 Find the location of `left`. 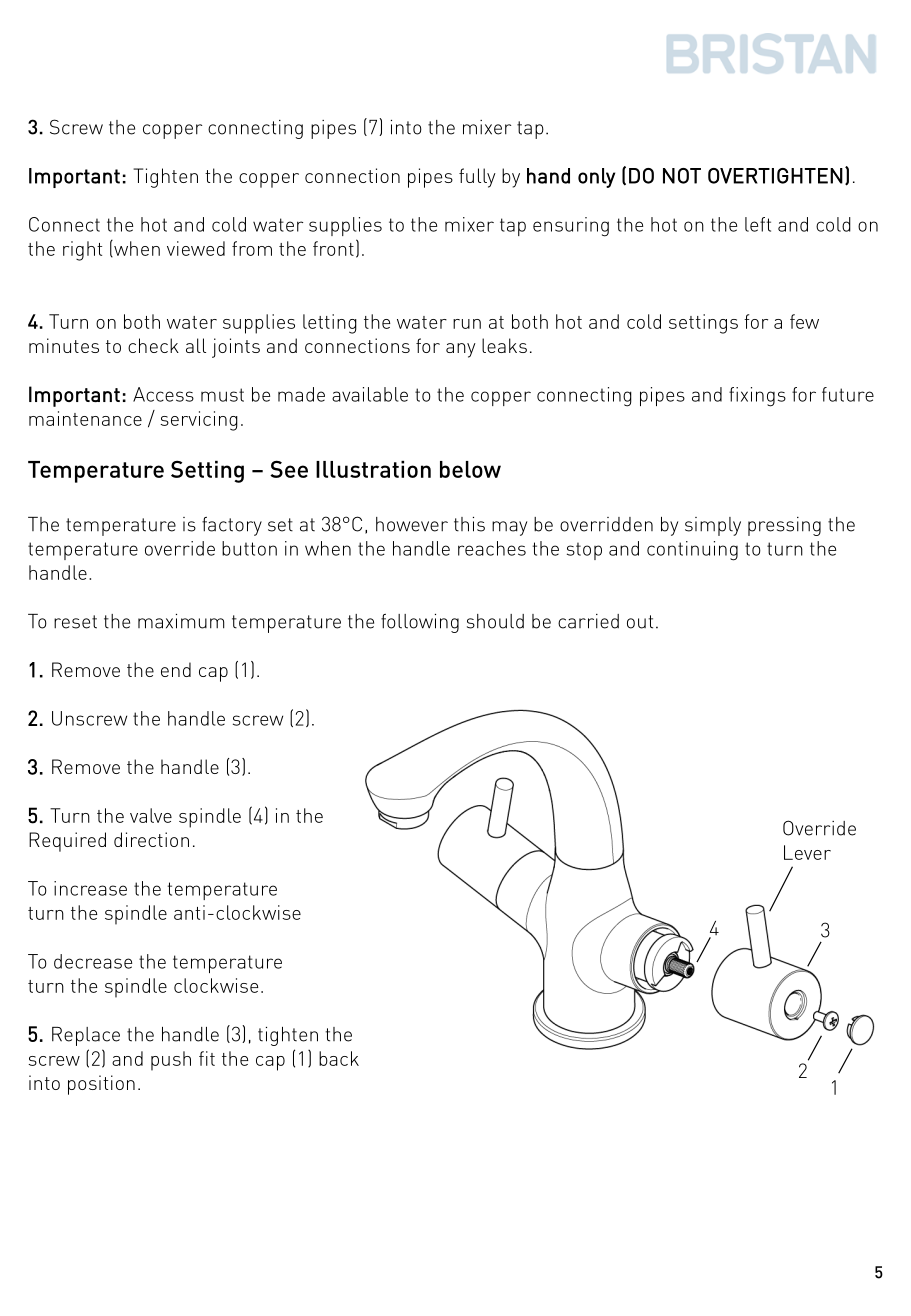

left is located at coordinates (758, 224).
